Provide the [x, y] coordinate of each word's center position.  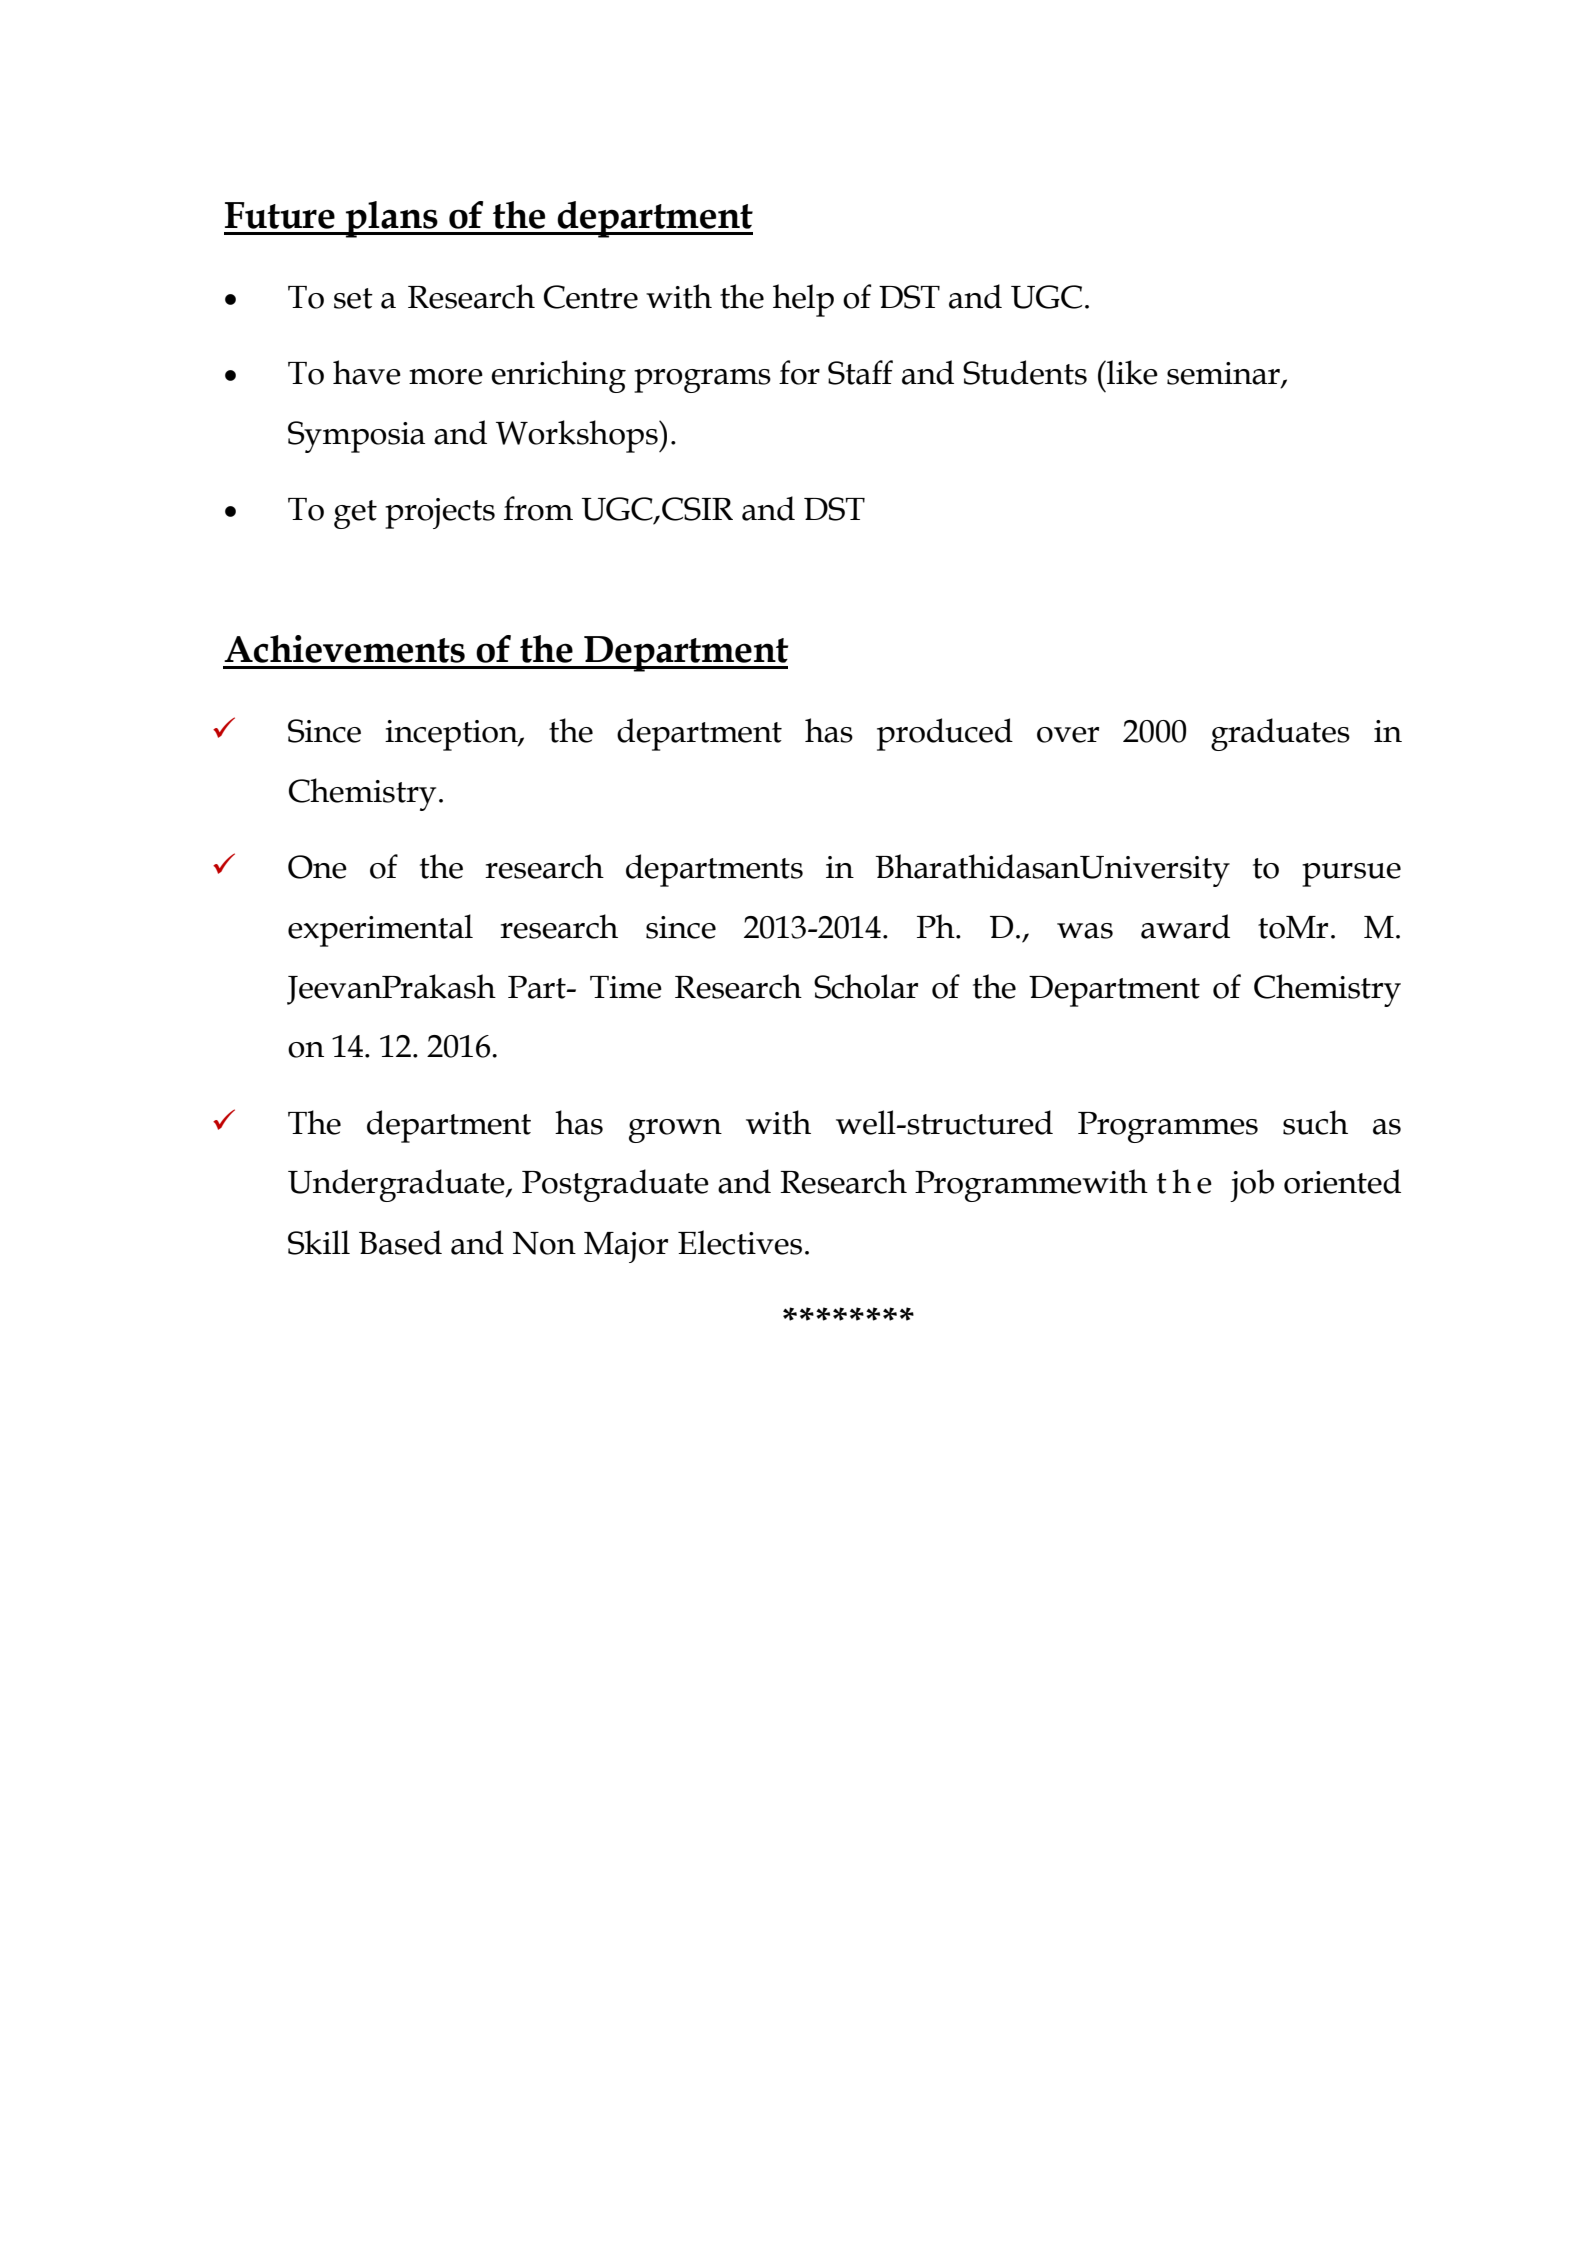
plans [392, 219]
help [803, 300]
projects [440, 513]
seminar [1225, 374]
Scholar [866, 986]
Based [400, 1242]
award [1185, 926]
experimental [380, 930]
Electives [740, 1242]
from [538, 508]
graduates [1280, 734]
